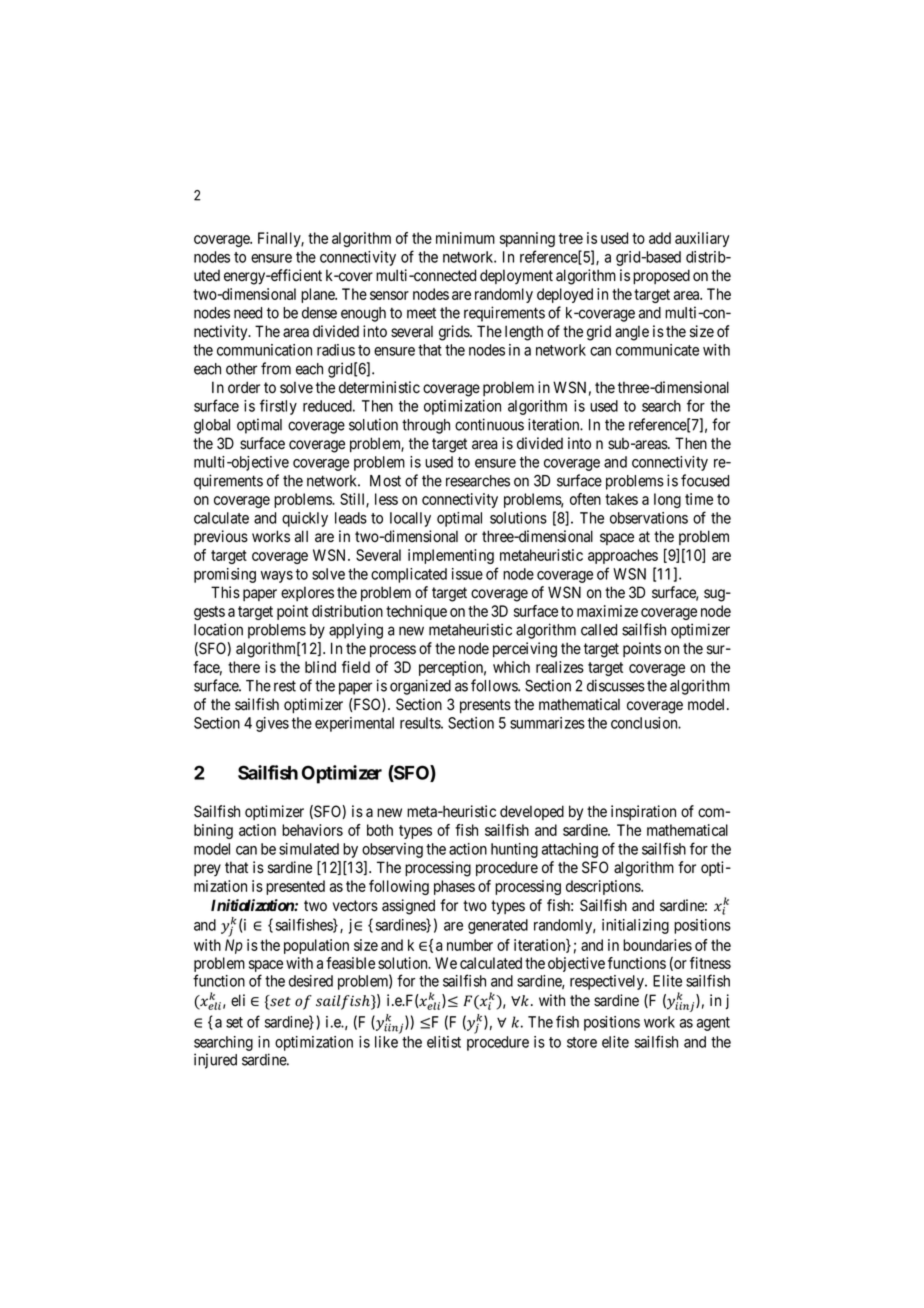  What do you see at coordinates (616, 685) in the screenshot?
I see `discusses` at bounding box center [616, 685].
